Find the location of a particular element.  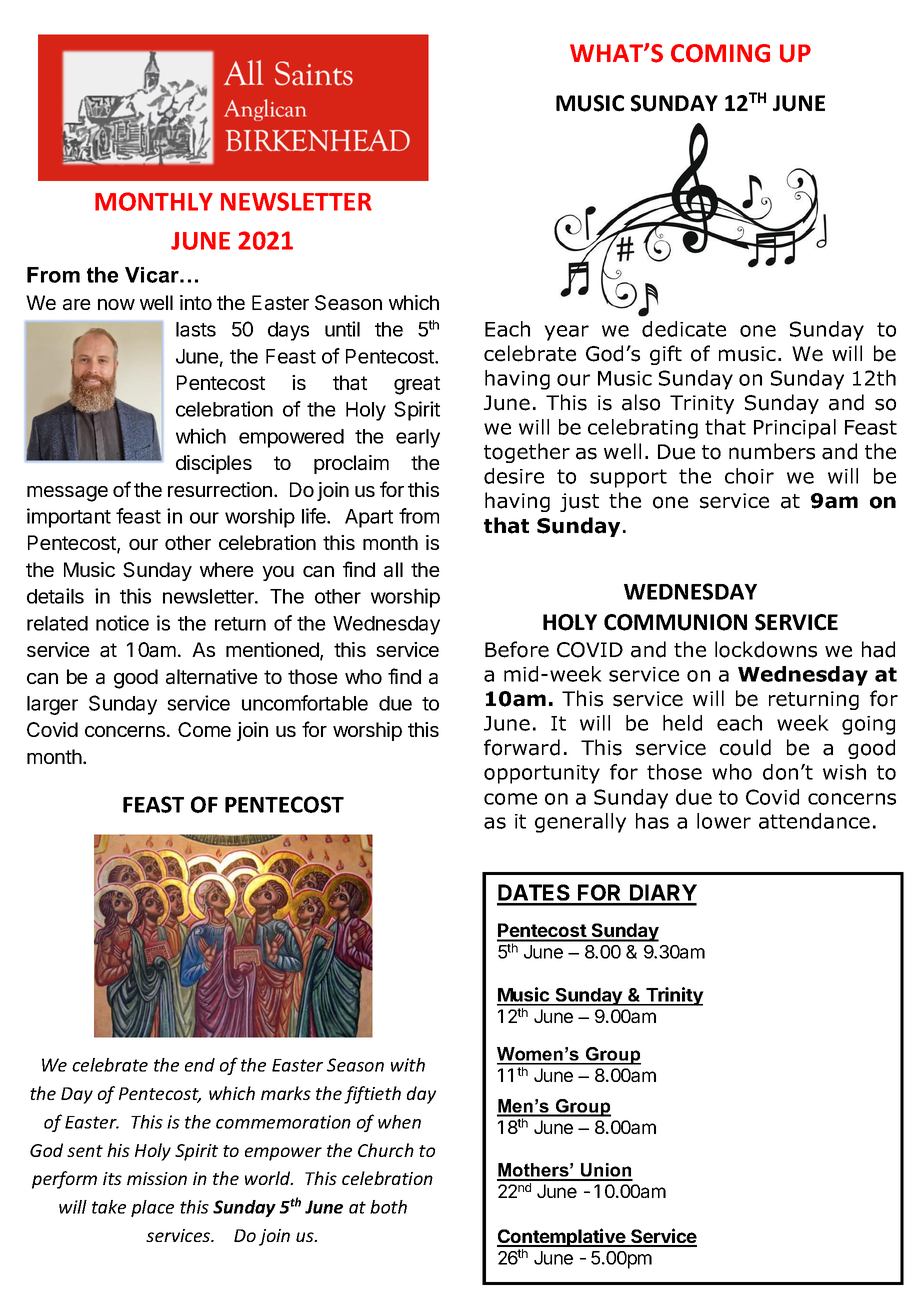

lasts is located at coordinates (196, 329).
